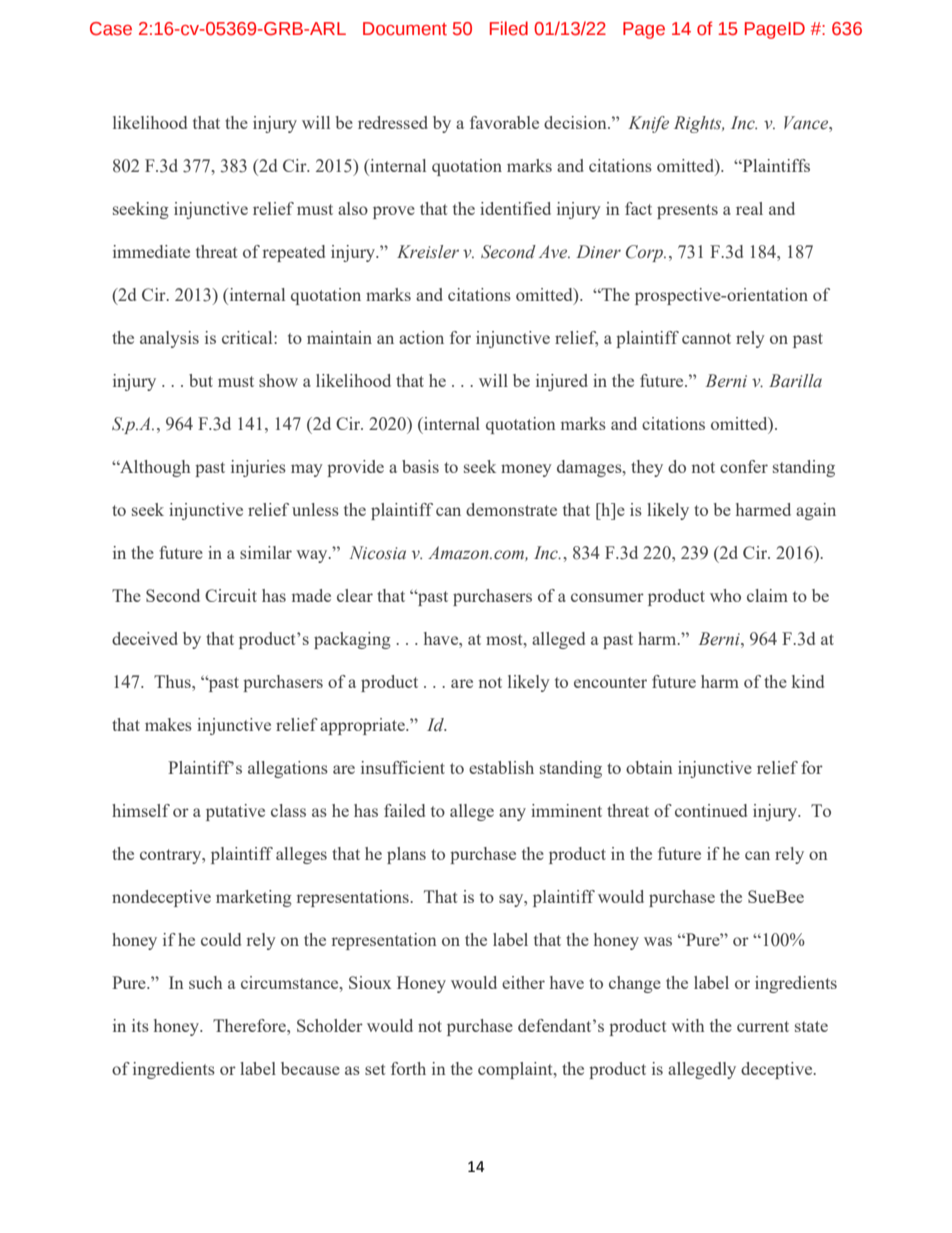 Image resolution: width=952 pixels, height=1233 pixels. I want to click on establish, so click(501, 767).
